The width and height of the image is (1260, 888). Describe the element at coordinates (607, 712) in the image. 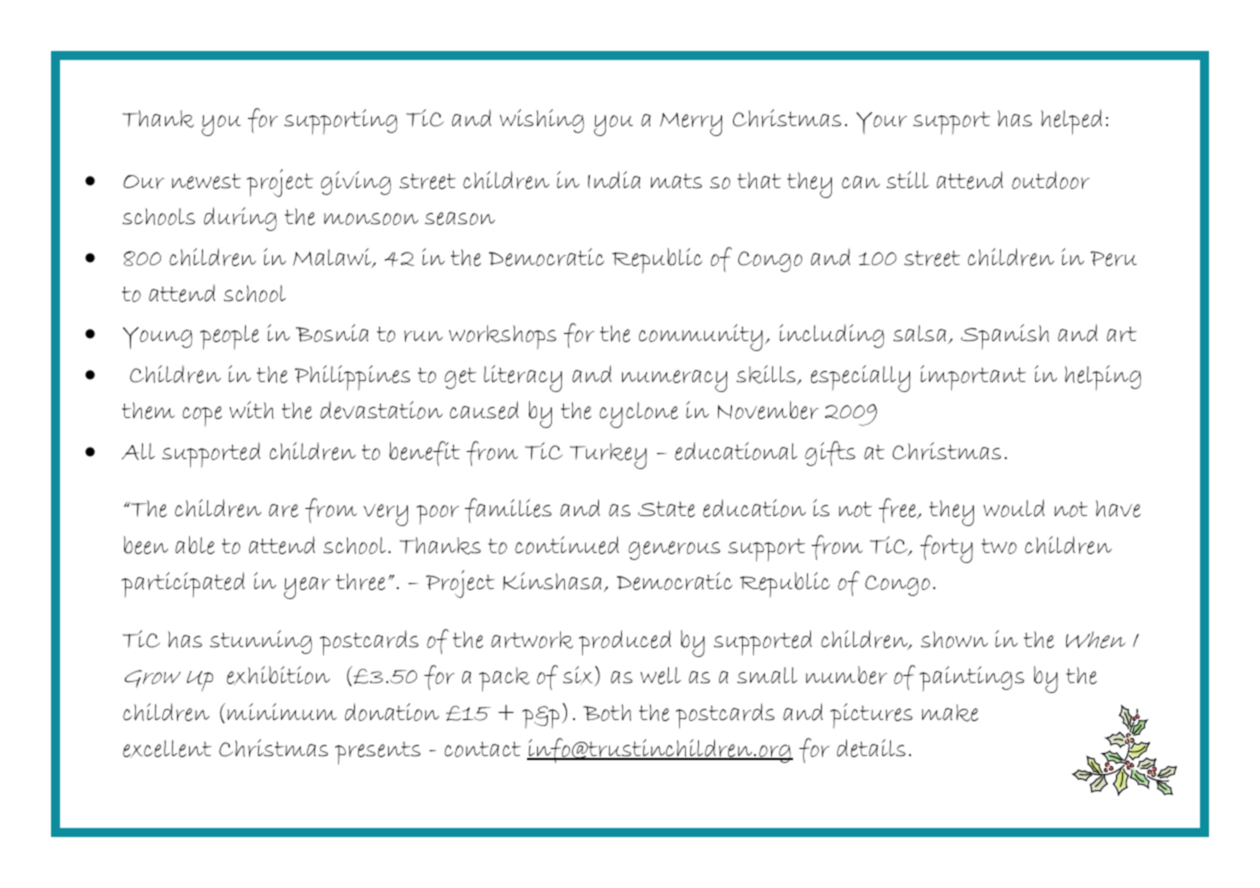

I see `Both` at that location.
